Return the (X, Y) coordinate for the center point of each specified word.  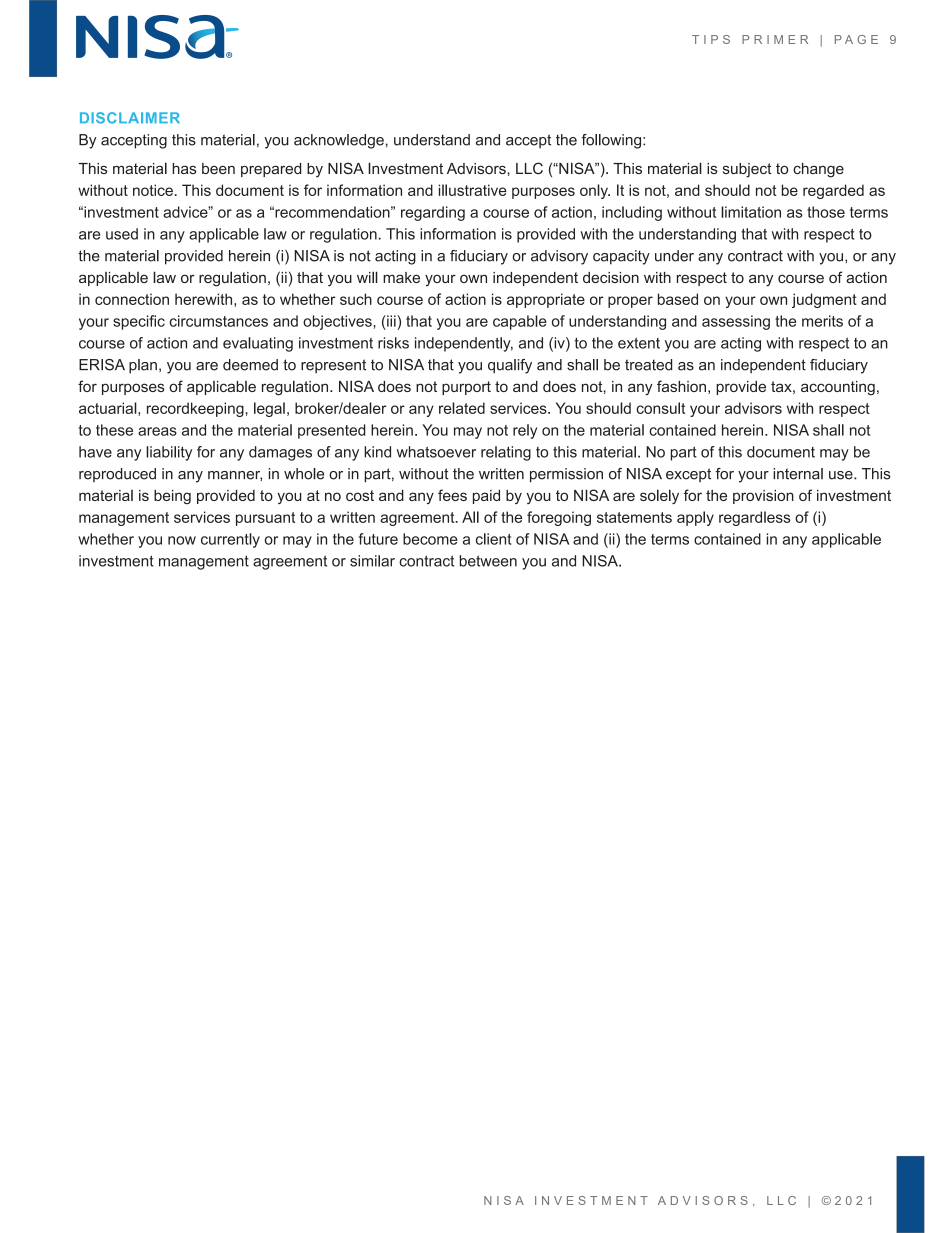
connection (132, 299)
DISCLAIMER (130, 118)
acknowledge (339, 141)
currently (230, 540)
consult (660, 408)
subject (747, 170)
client (494, 539)
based (678, 299)
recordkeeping (195, 409)
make (401, 277)
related (462, 408)
